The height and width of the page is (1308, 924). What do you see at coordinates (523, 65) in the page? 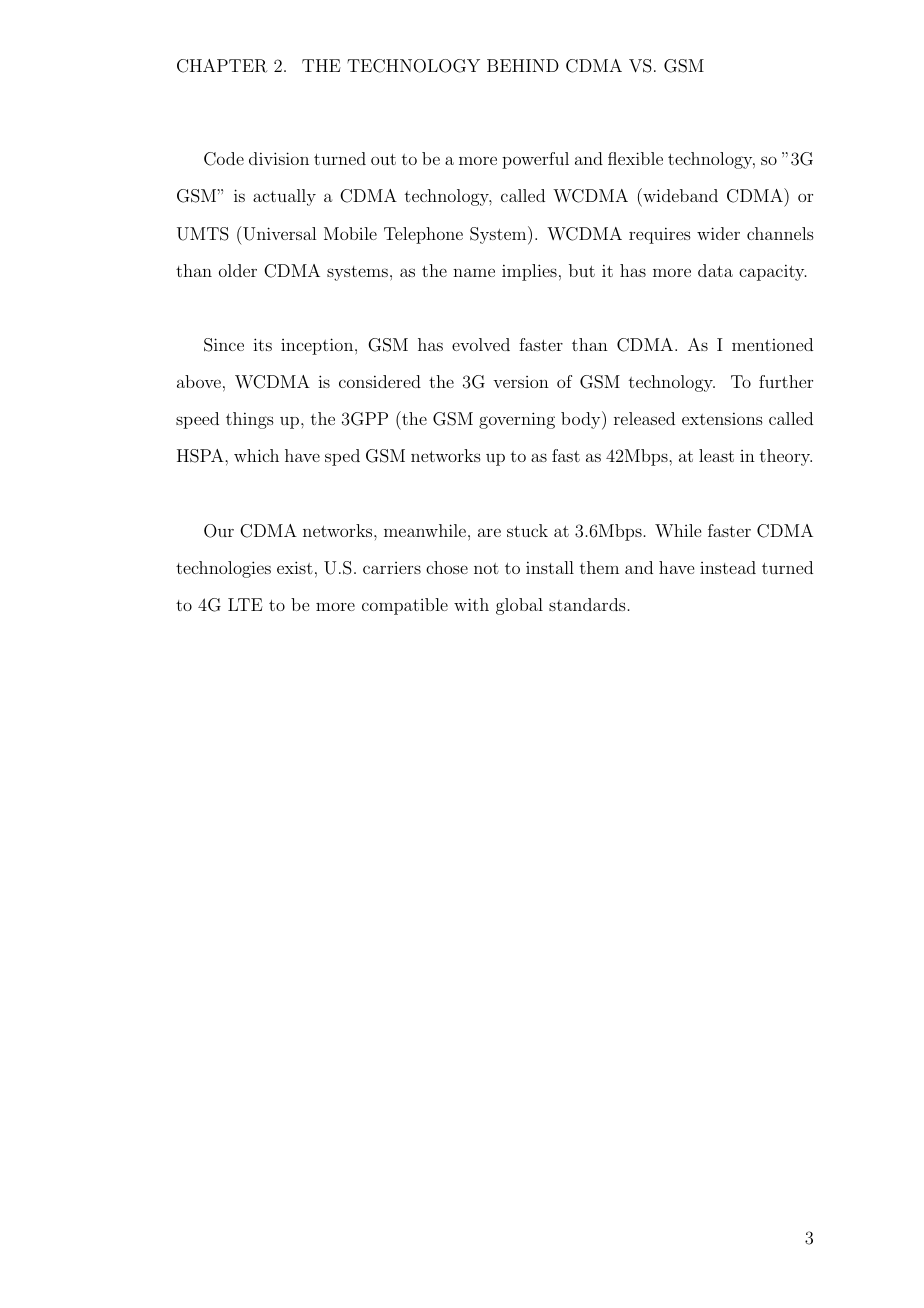
I see `BEHIND` at bounding box center [523, 65].
